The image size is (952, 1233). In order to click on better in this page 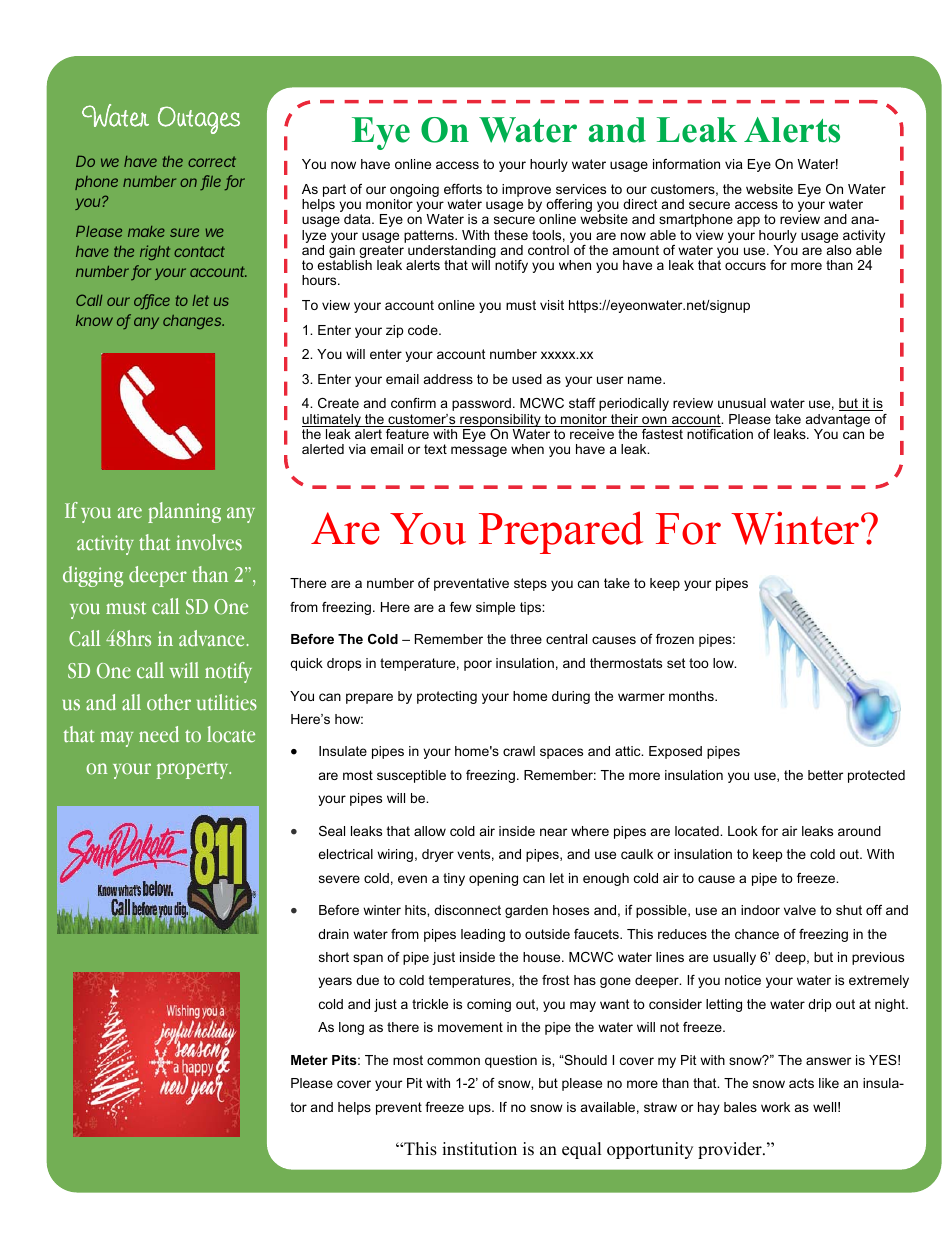, I will do `click(825, 775)`.
